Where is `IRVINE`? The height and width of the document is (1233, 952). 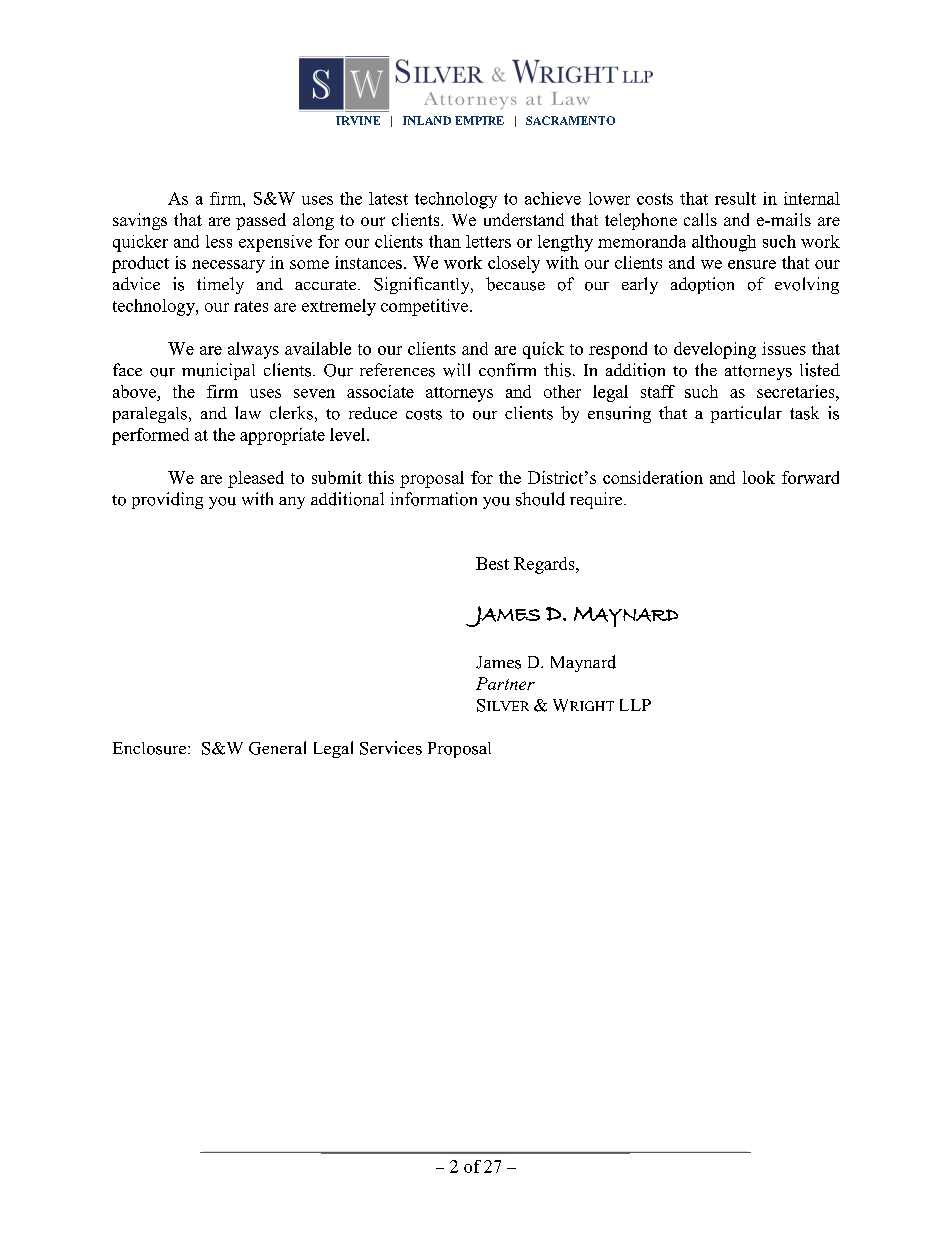 IRVINE is located at coordinates (358, 120).
